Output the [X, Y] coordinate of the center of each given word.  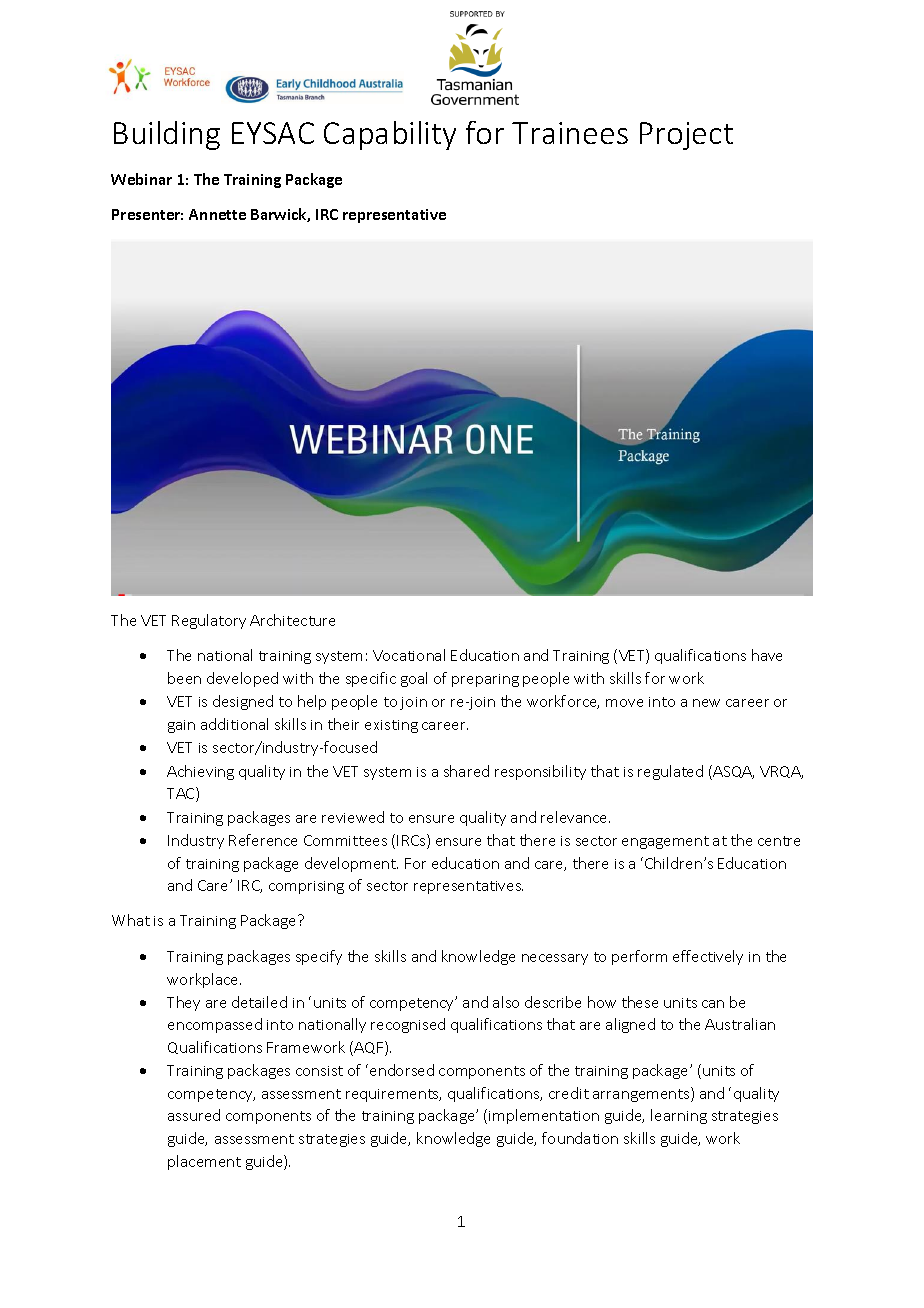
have [767, 655]
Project [686, 136]
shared [466, 771]
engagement [665, 842]
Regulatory [209, 621]
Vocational [409, 655]
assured [194, 1115]
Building [167, 135]
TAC [182, 794]
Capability [390, 135]
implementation [544, 1116]
